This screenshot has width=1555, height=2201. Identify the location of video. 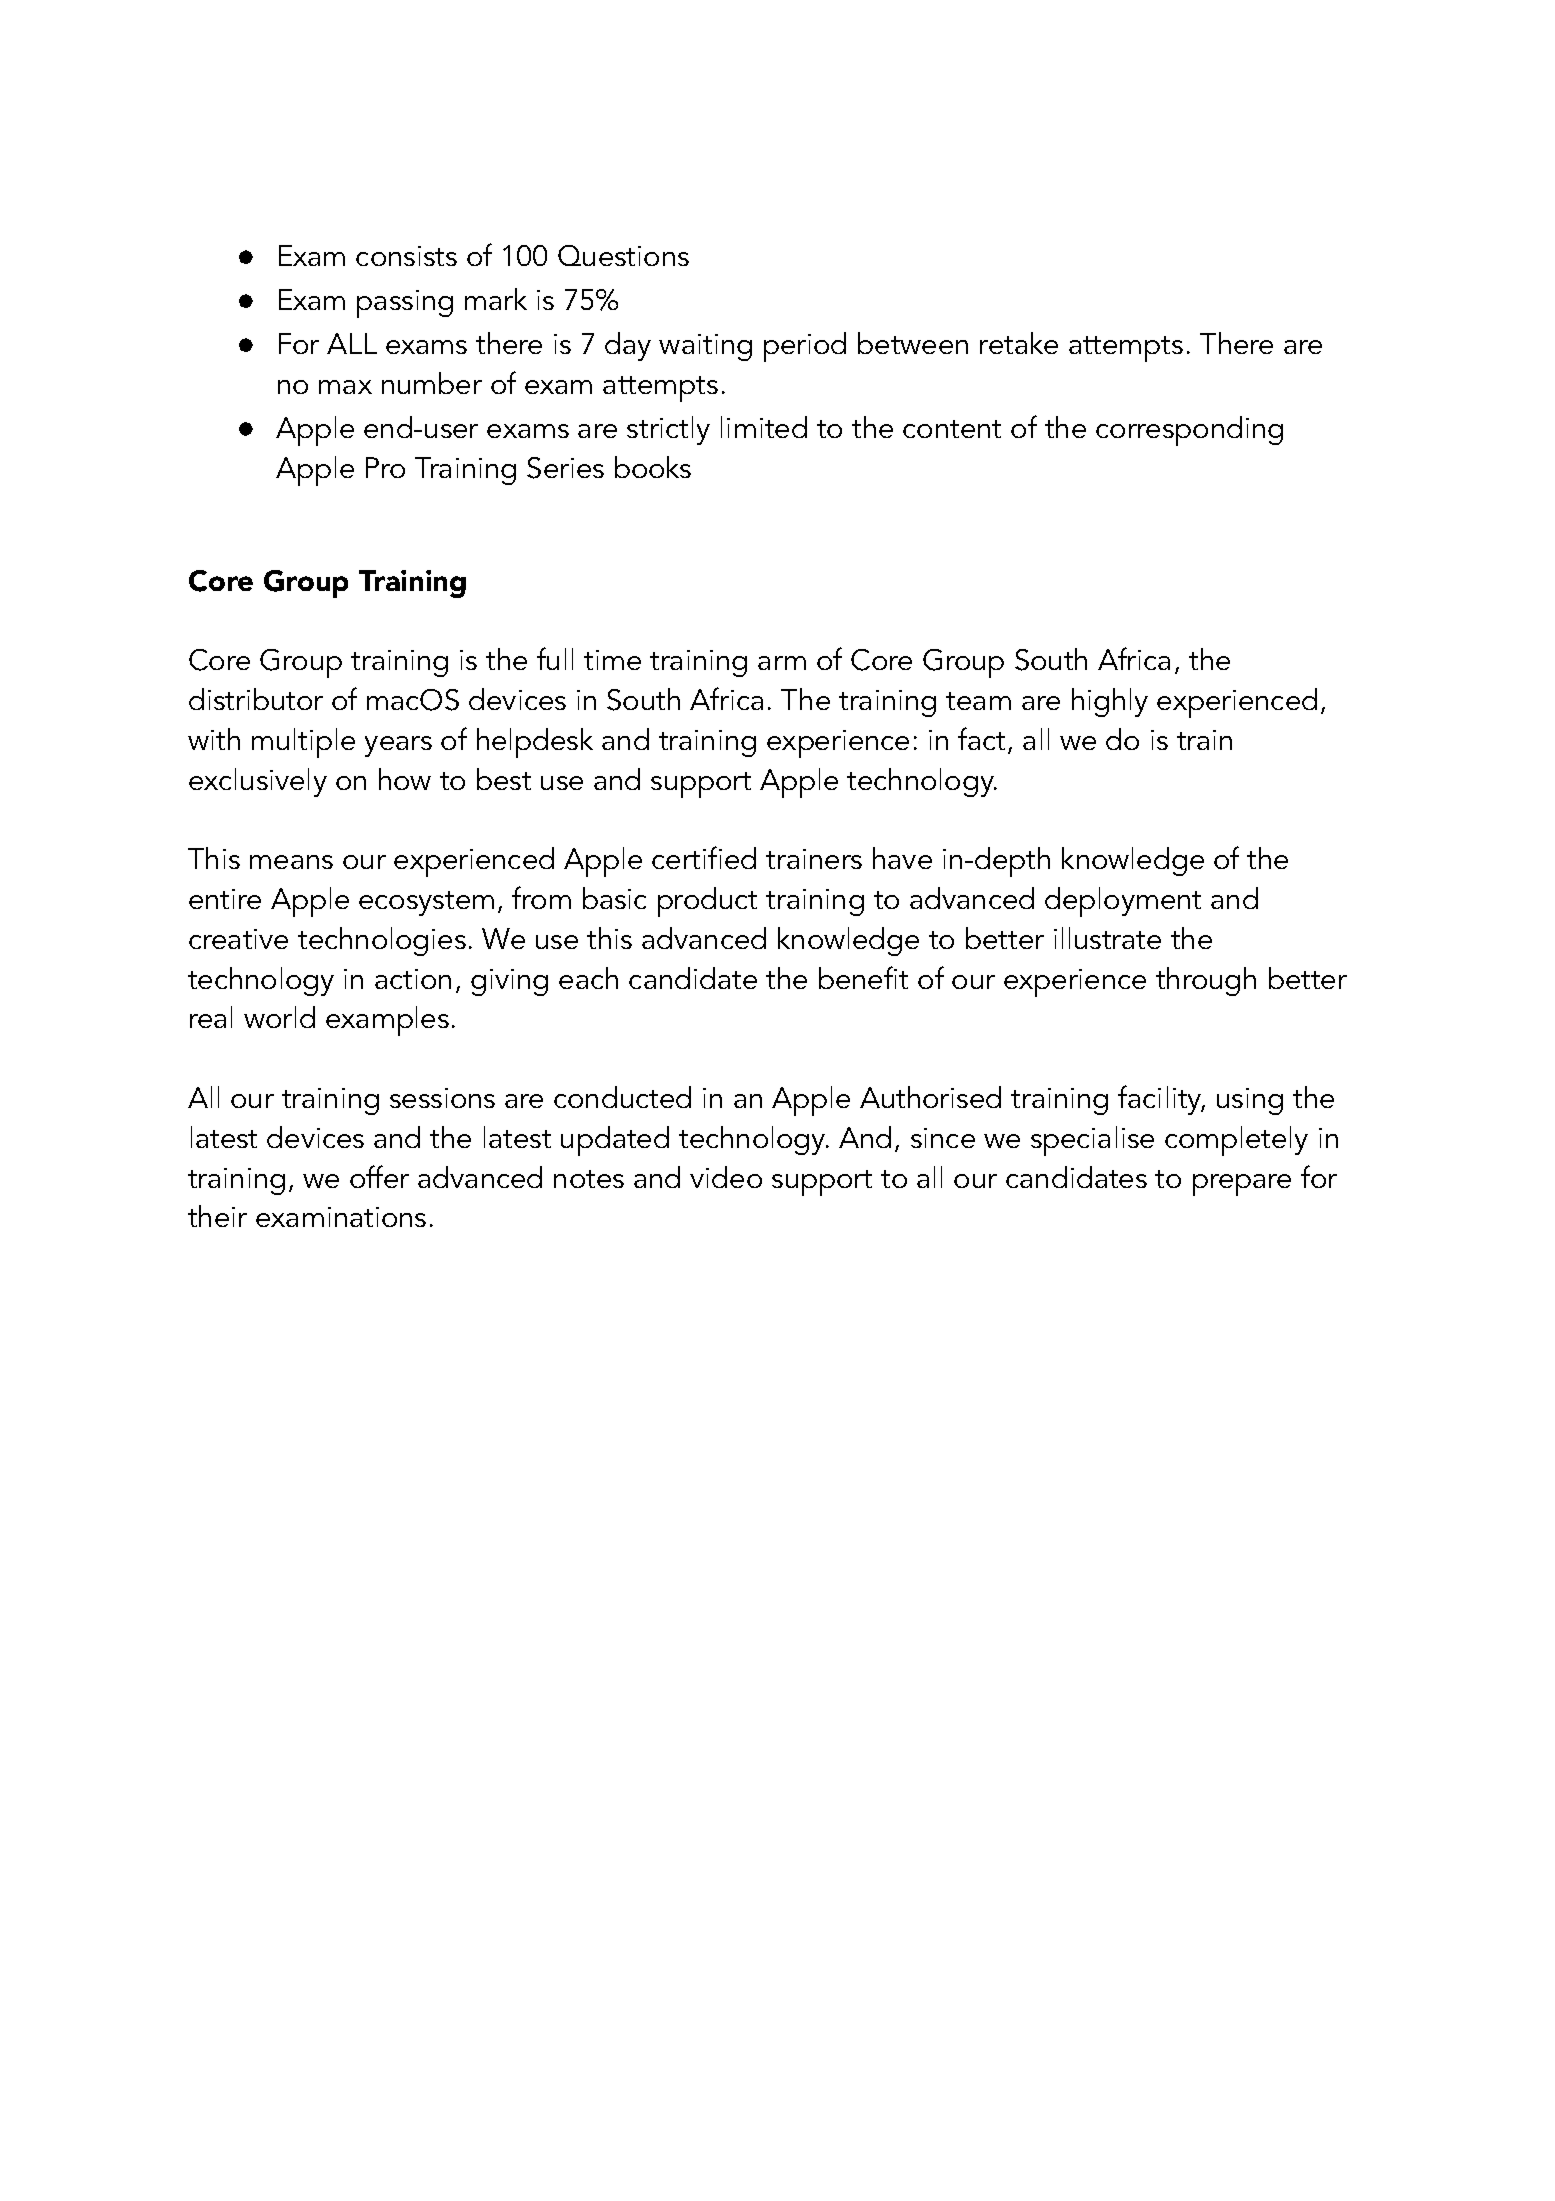
(726, 1177).
